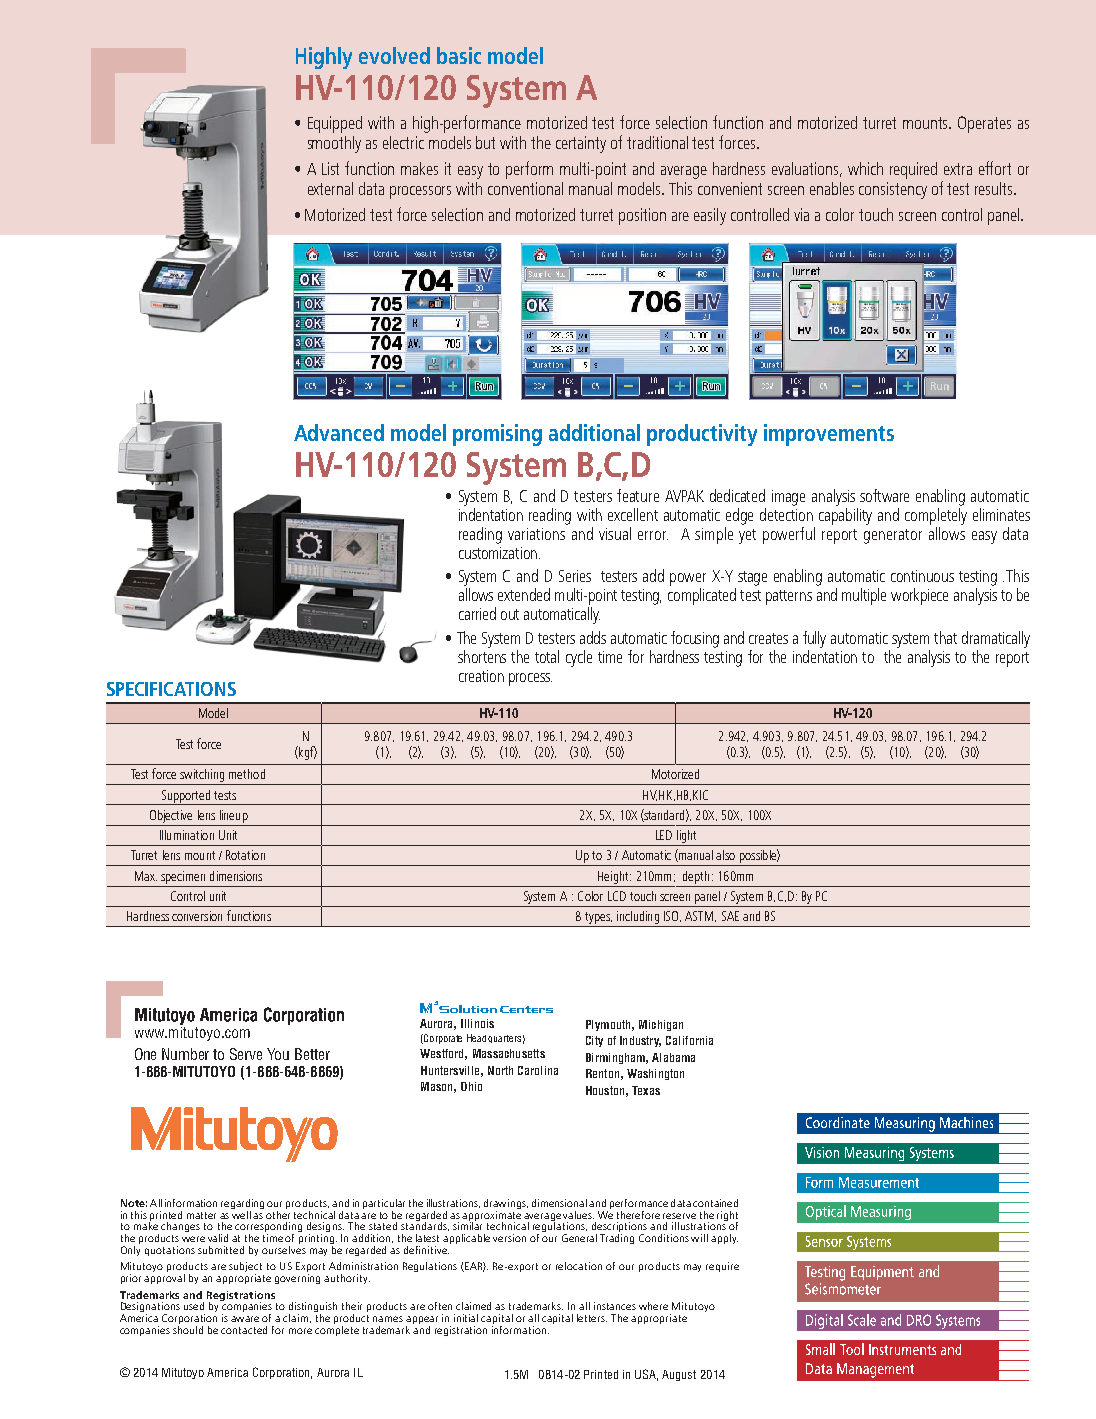 The height and width of the screenshot is (1419, 1096). Describe the element at coordinates (724, 1239) in the screenshot. I see `apply` at that location.
